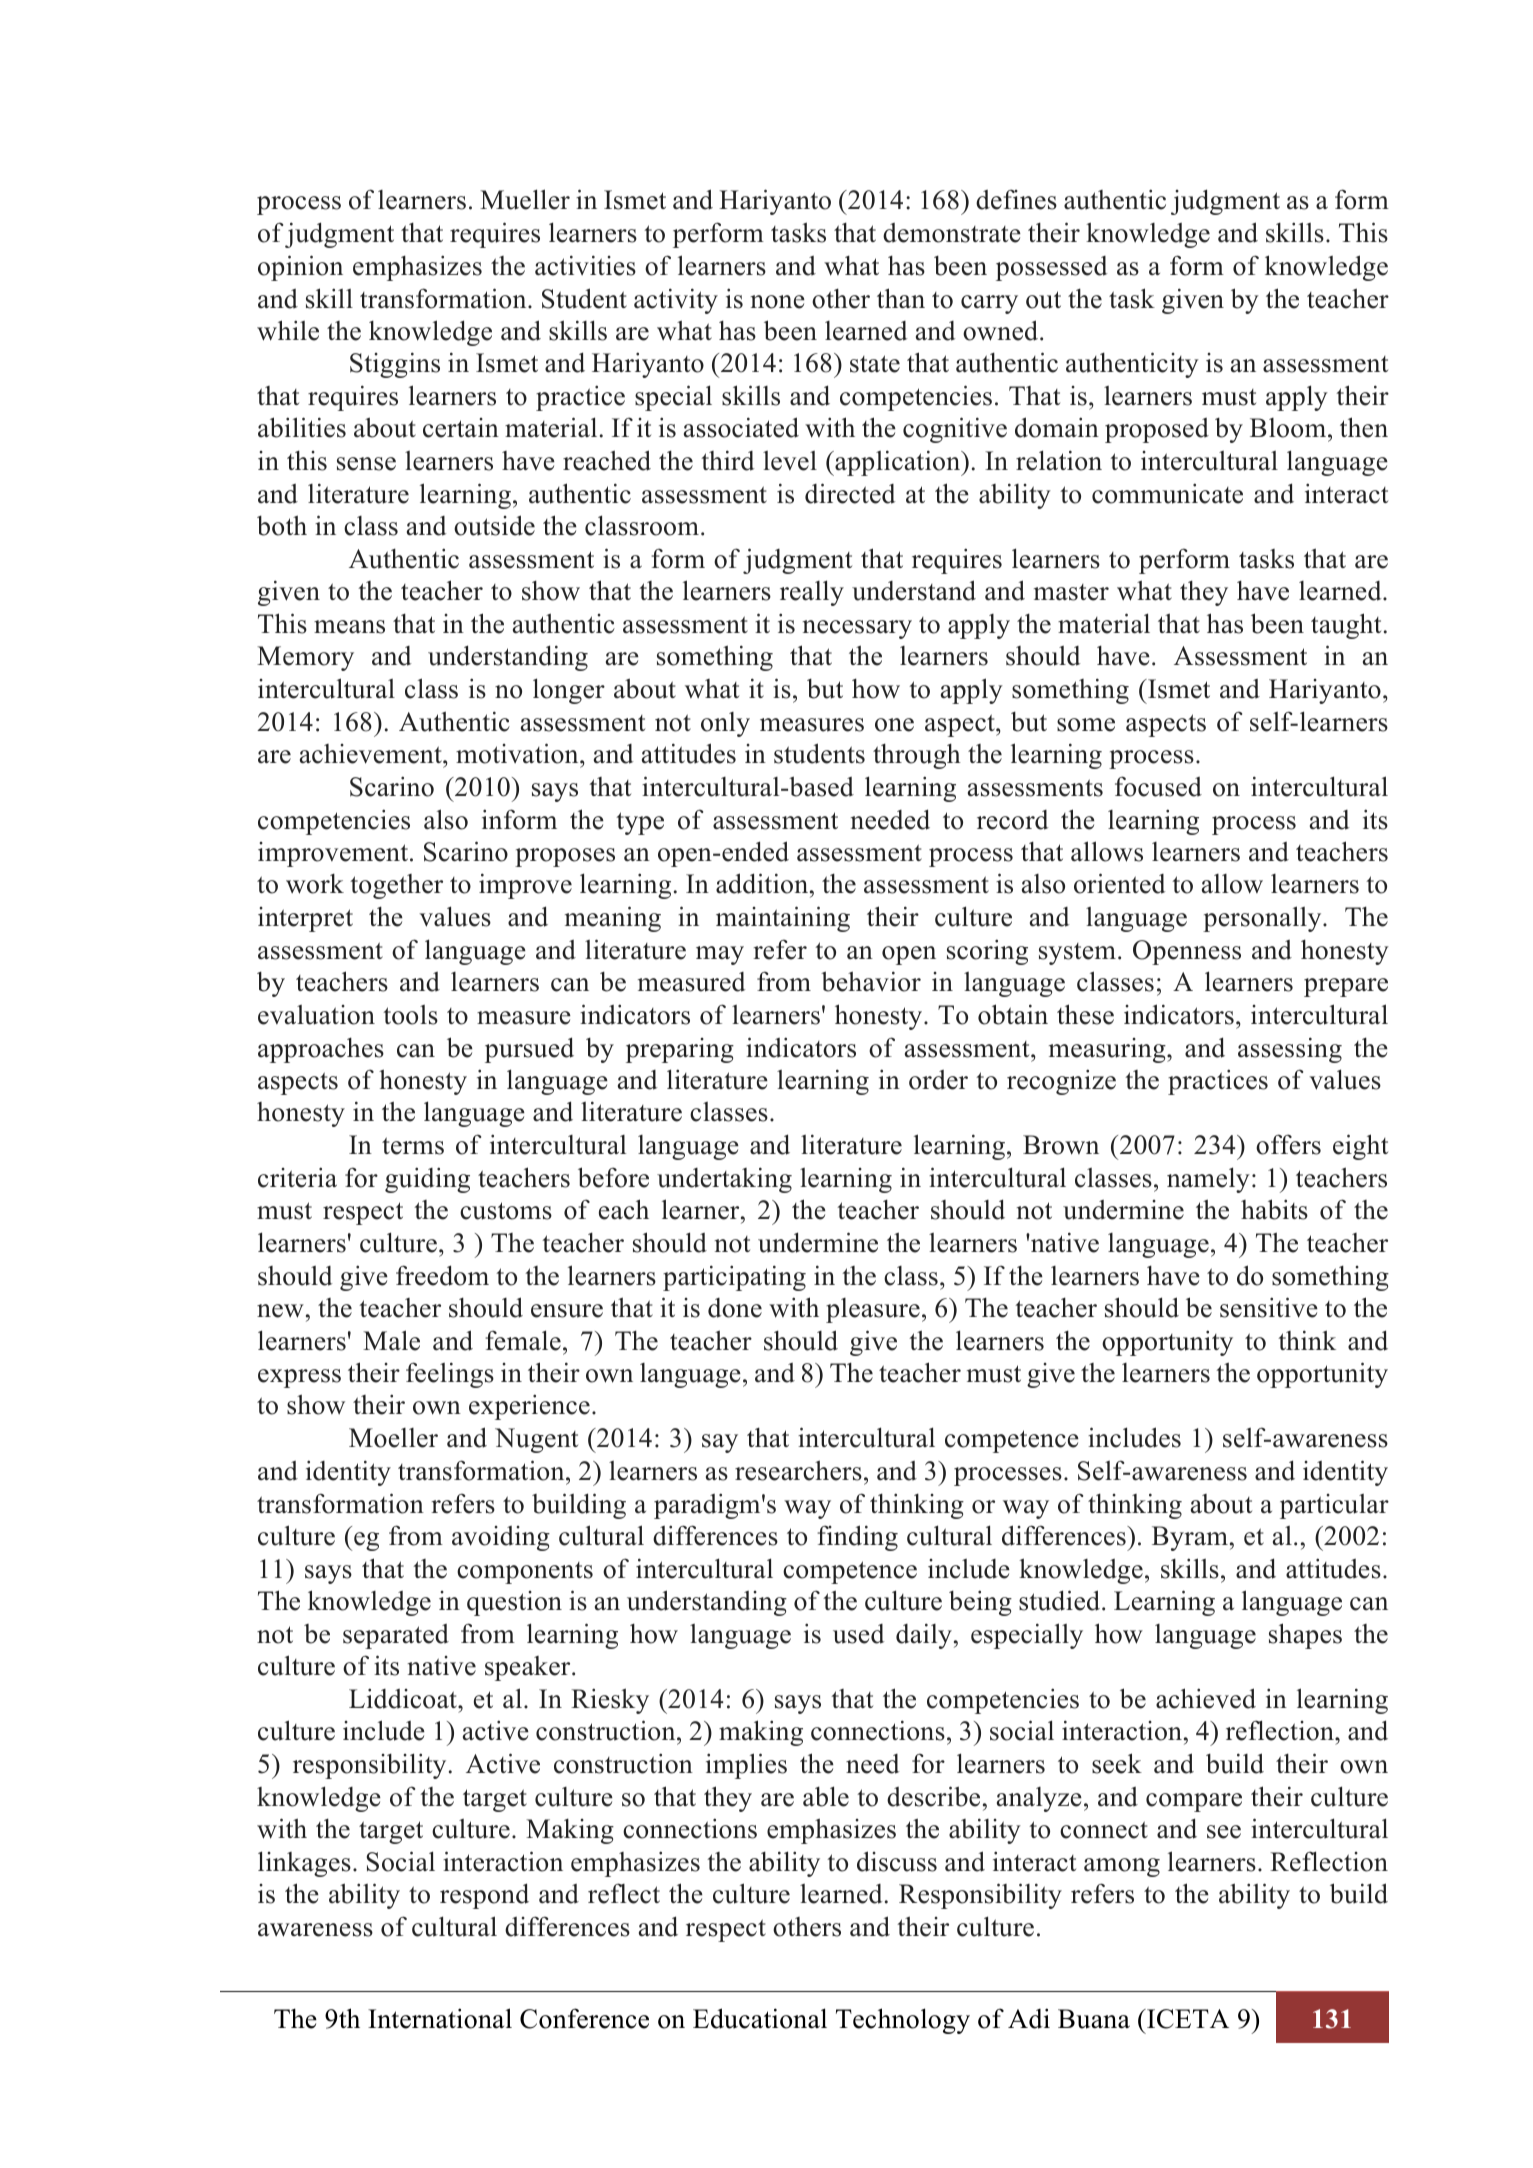  What do you see at coordinates (1051, 268) in the image?
I see `possessed` at bounding box center [1051, 268].
